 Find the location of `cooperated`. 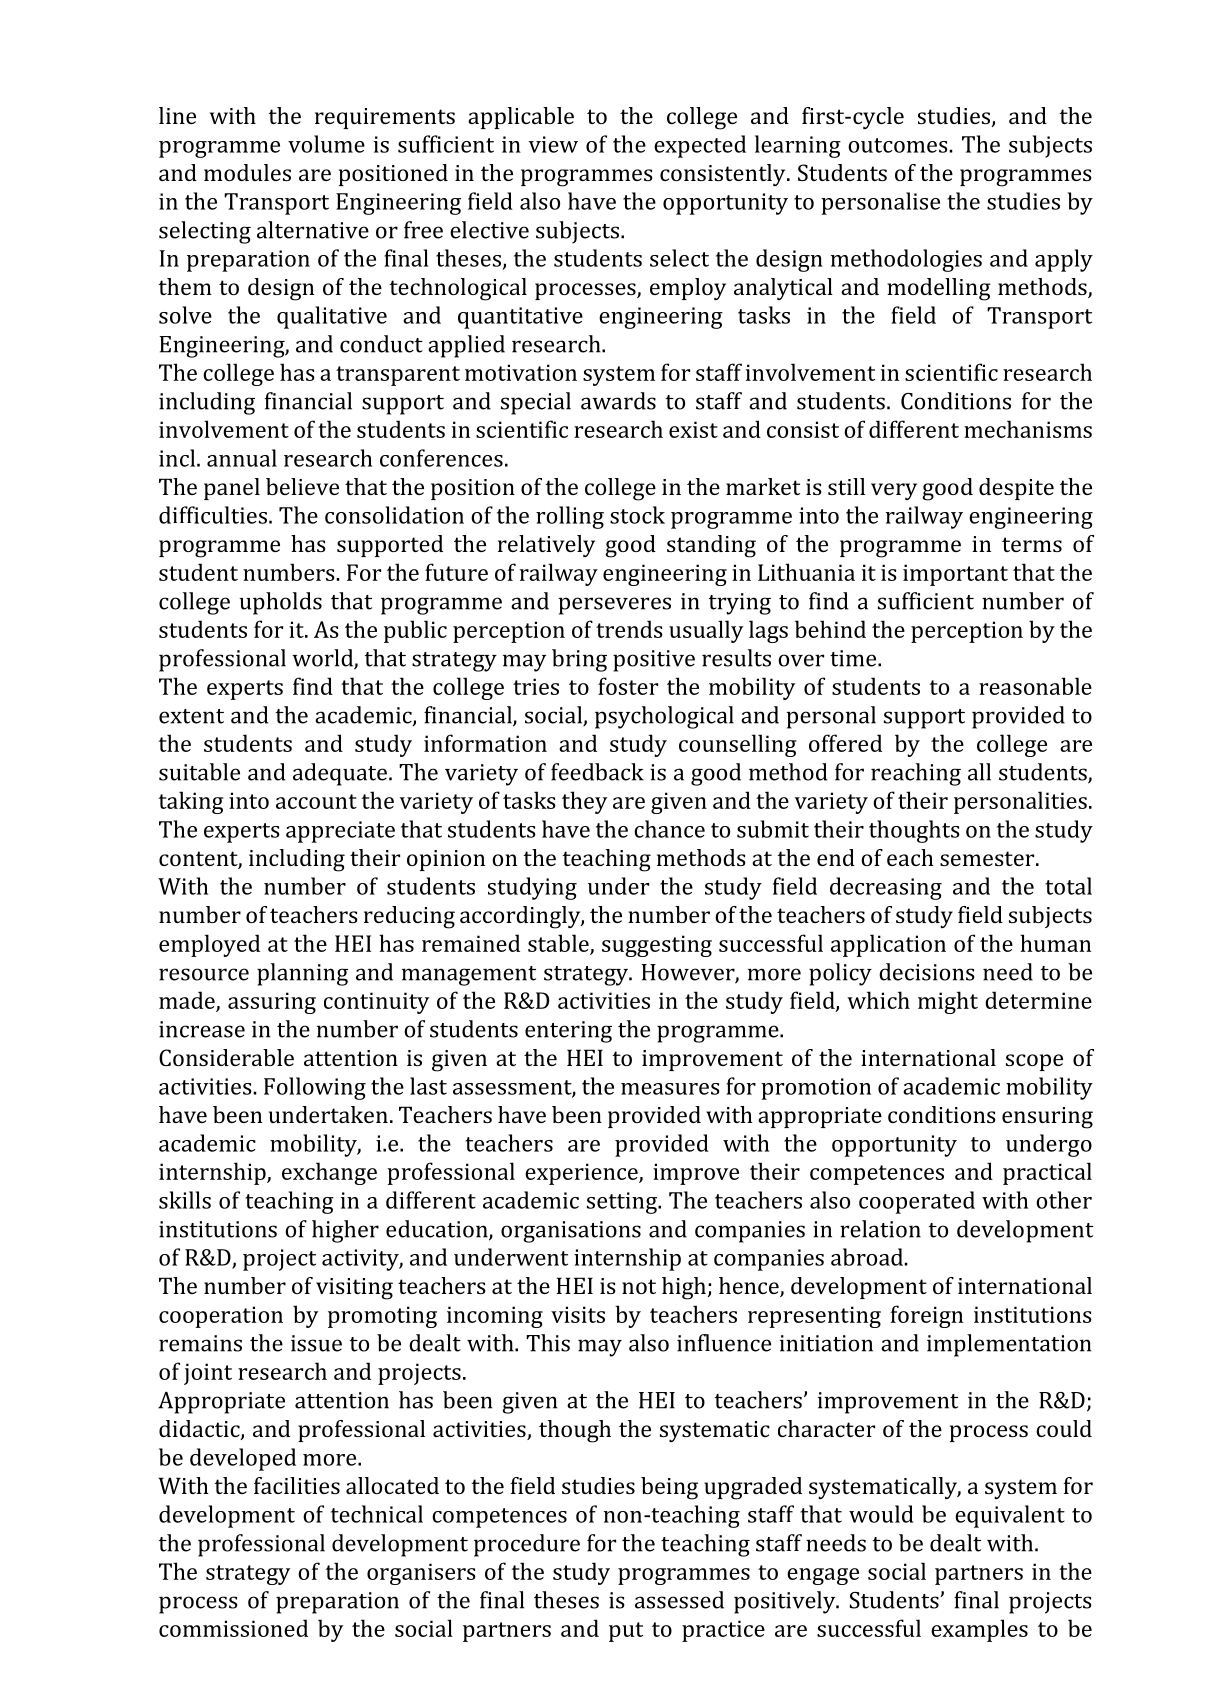

cooperated is located at coordinates (917, 1202).
